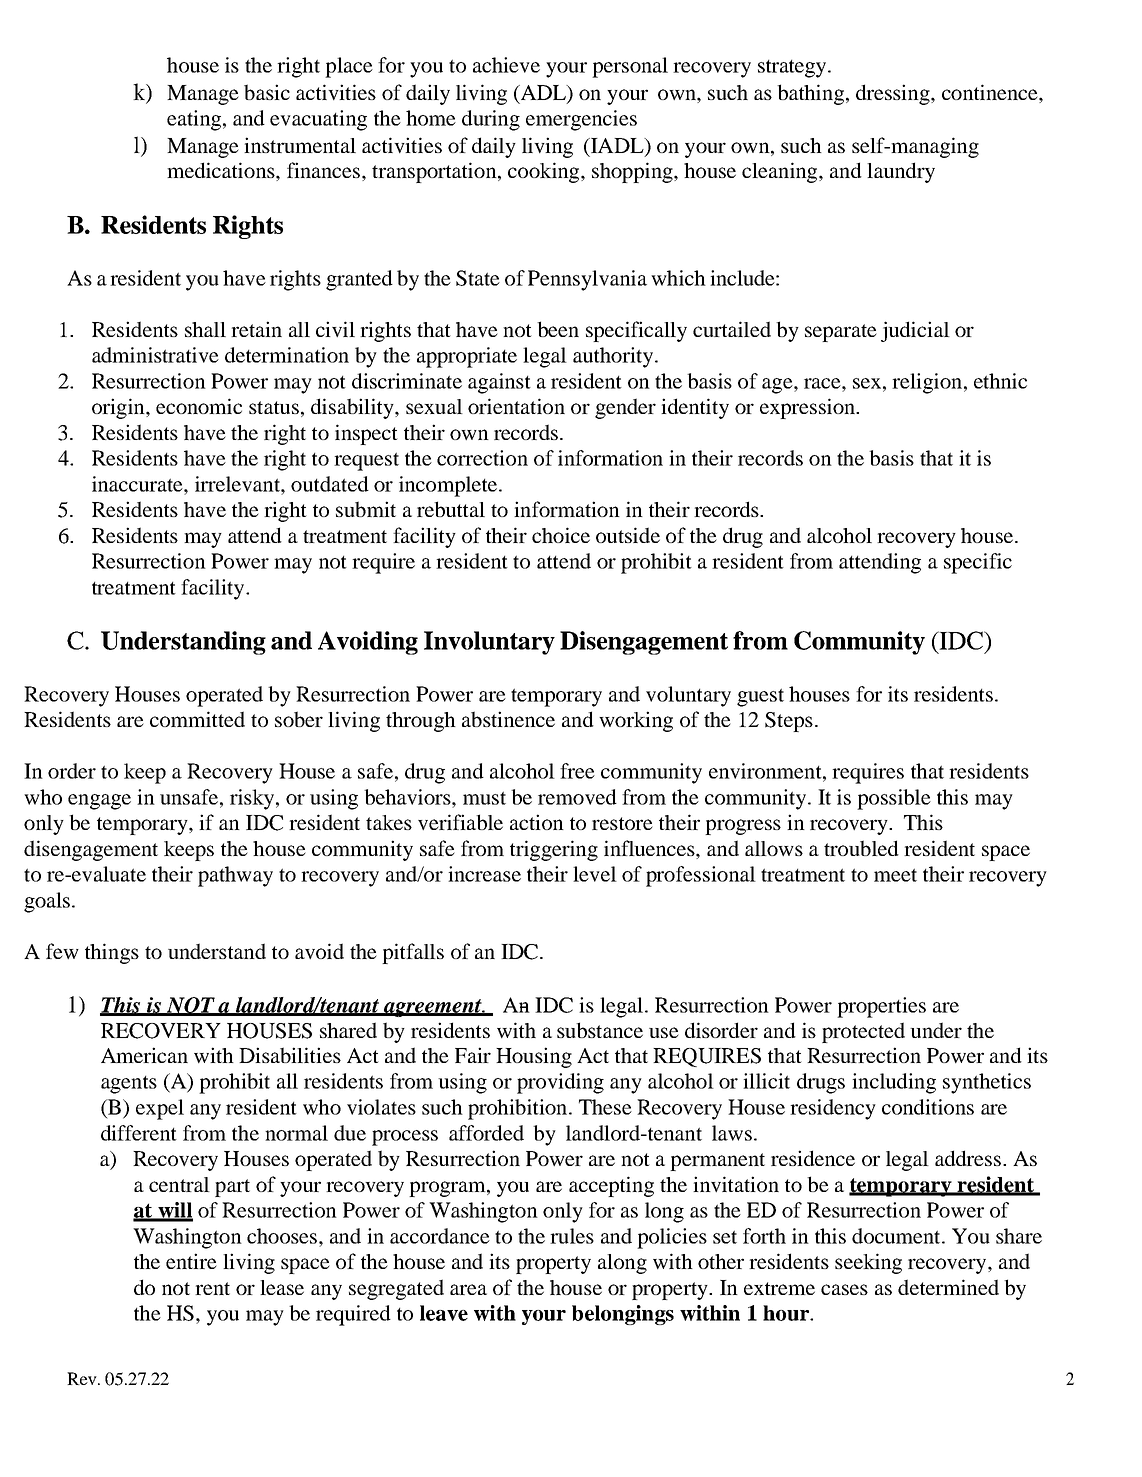 This image has width=1142, height=1477. Describe the element at coordinates (83, 1378) in the image. I see `Rev` at that location.
